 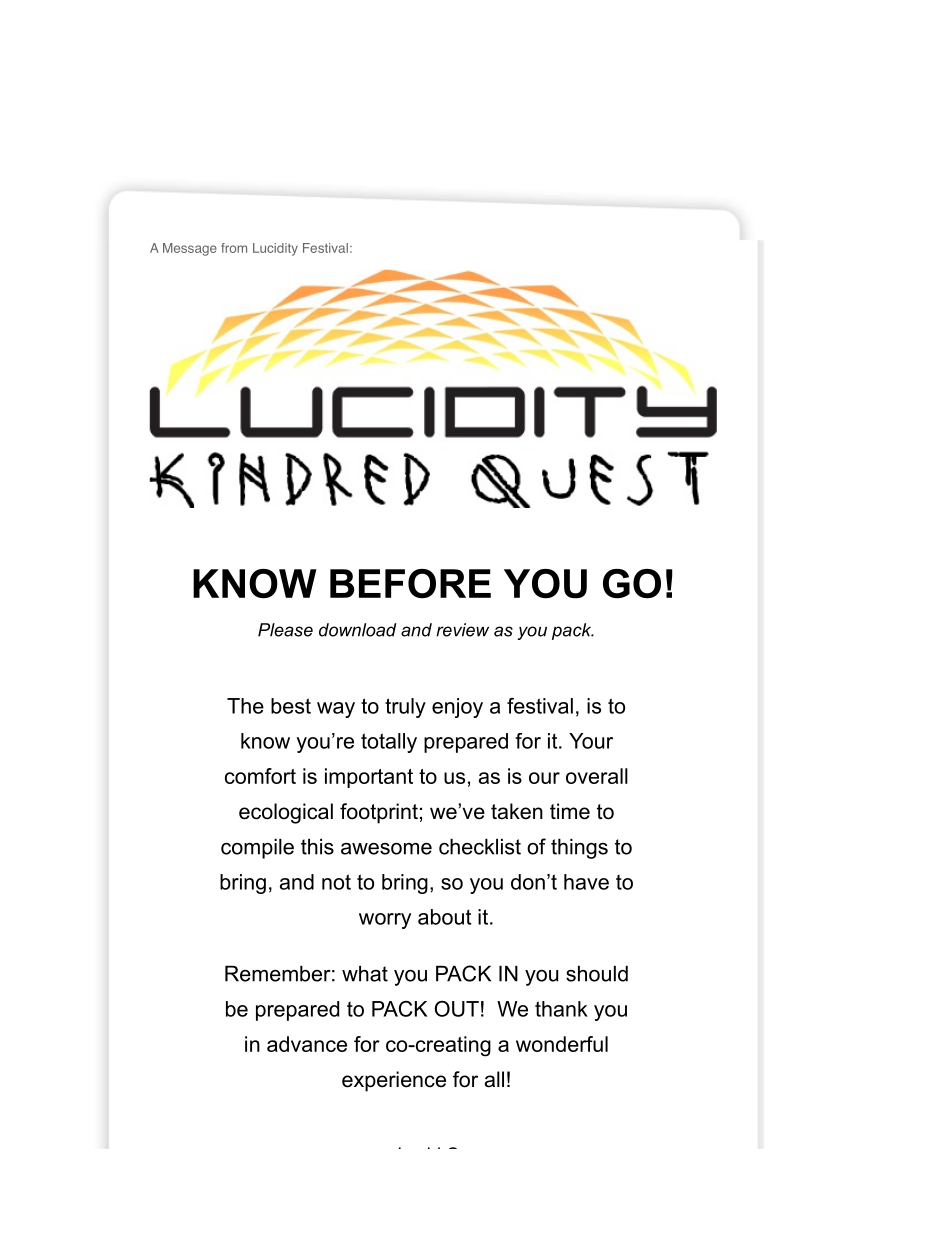 What do you see at coordinates (394, 1081) in the document?
I see `experience` at bounding box center [394, 1081].
